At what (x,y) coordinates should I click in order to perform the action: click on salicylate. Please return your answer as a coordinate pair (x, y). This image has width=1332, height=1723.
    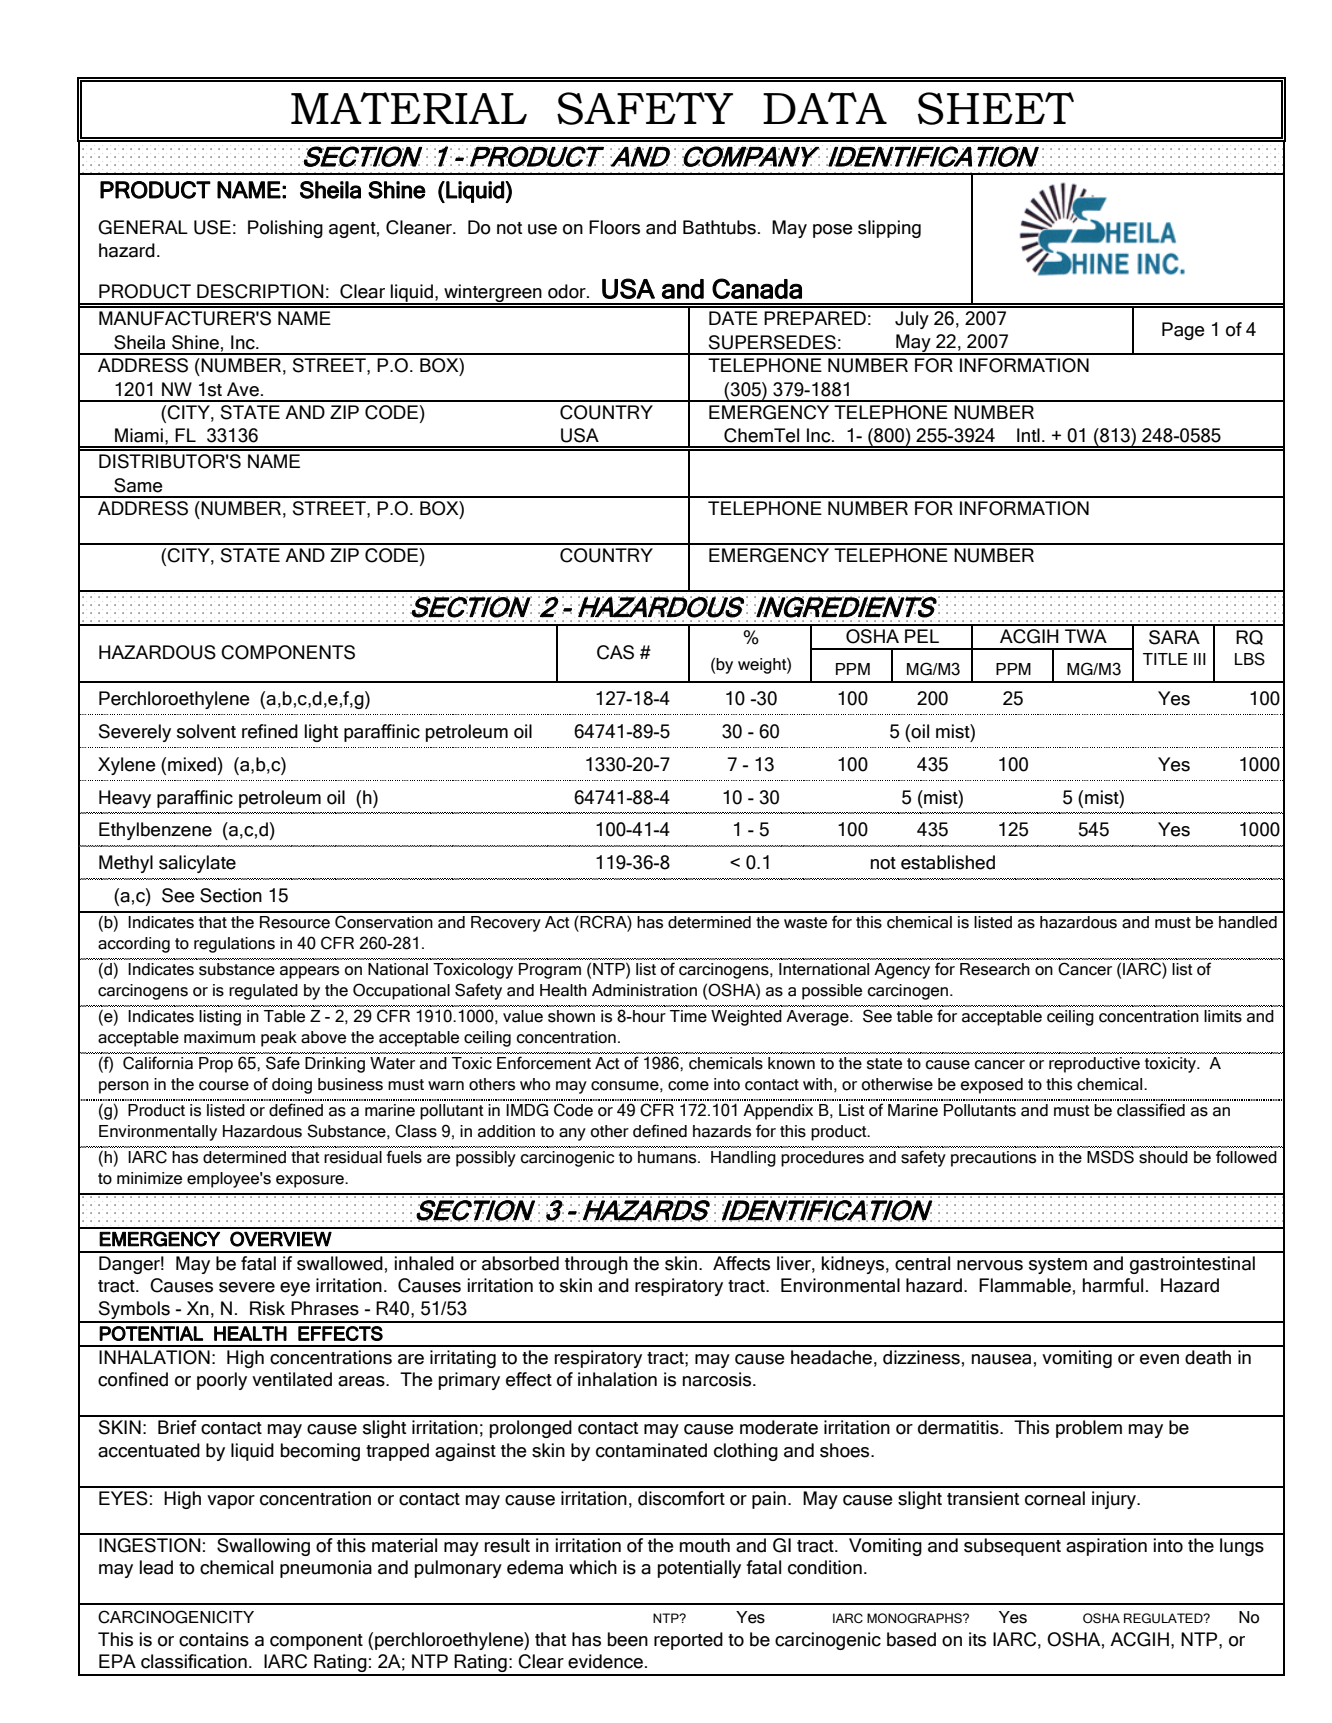
    Looking at the image, I should click on (197, 864).
